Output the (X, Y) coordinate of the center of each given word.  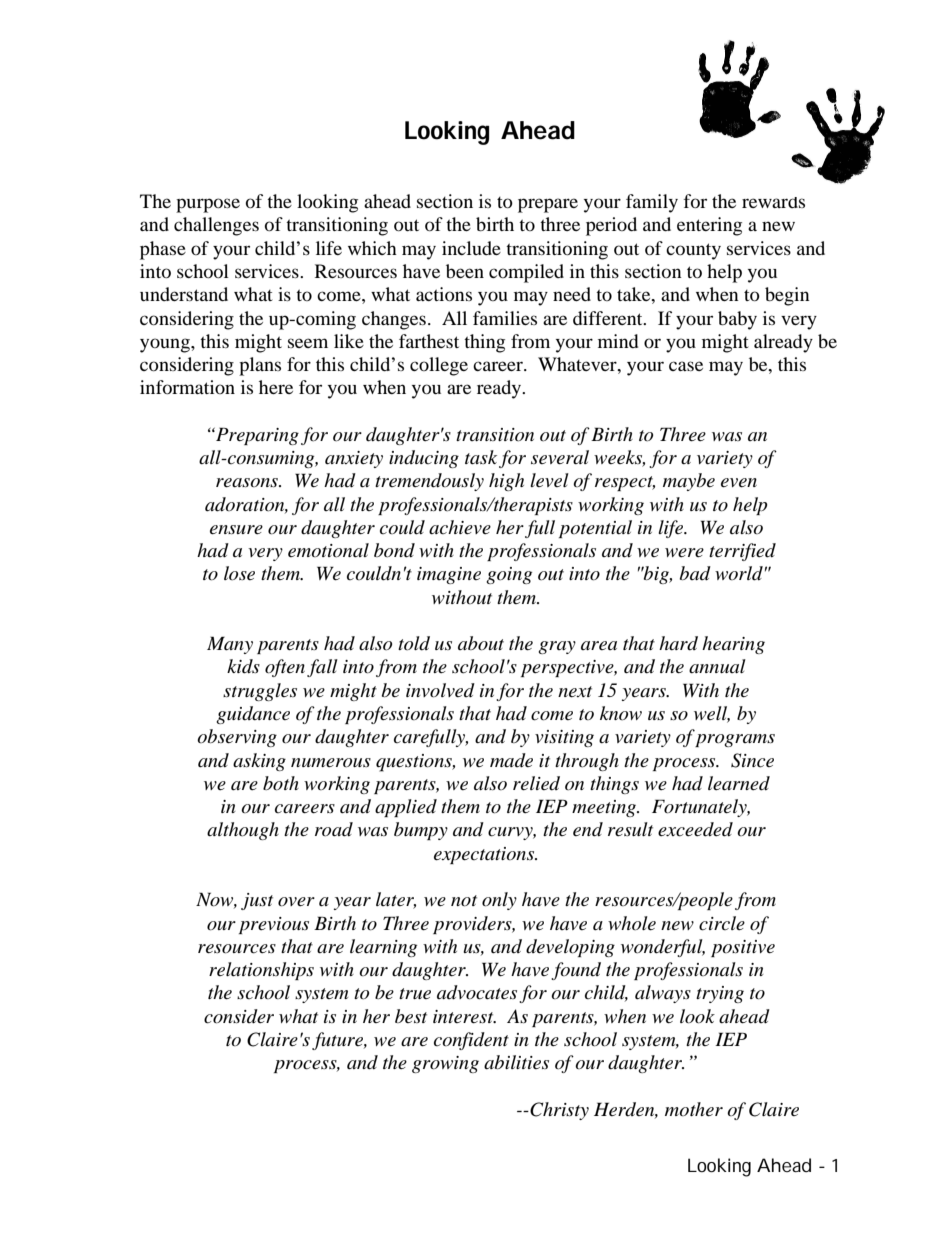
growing (445, 1064)
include (471, 248)
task (481, 457)
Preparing (256, 436)
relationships (261, 971)
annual (717, 666)
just (257, 901)
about (481, 643)
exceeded (695, 829)
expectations (485, 855)
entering (709, 226)
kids (243, 666)
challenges (216, 226)
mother (694, 1109)
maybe (689, 482)
